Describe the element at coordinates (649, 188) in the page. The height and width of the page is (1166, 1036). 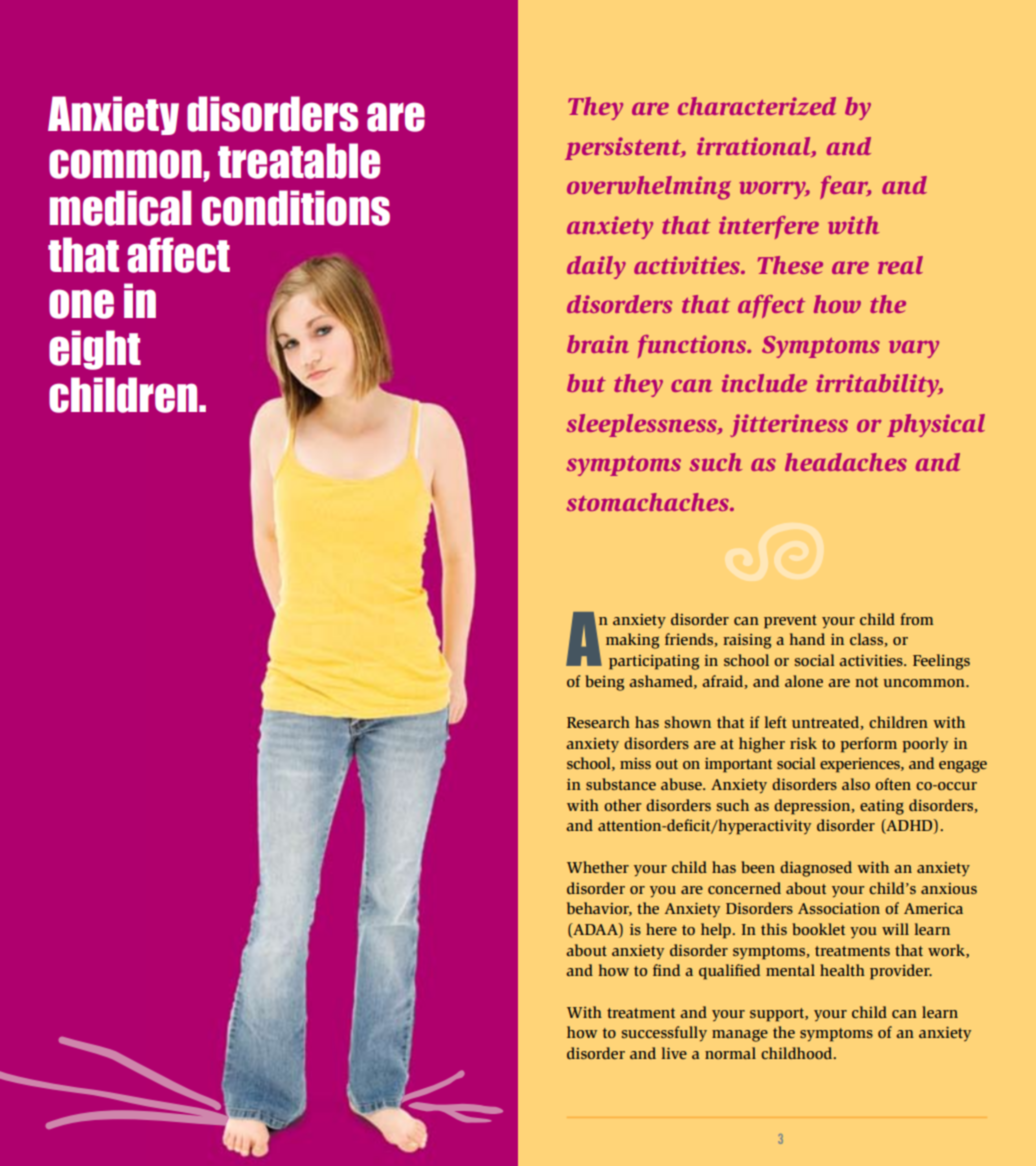
I see `overwhelming` at that location.
